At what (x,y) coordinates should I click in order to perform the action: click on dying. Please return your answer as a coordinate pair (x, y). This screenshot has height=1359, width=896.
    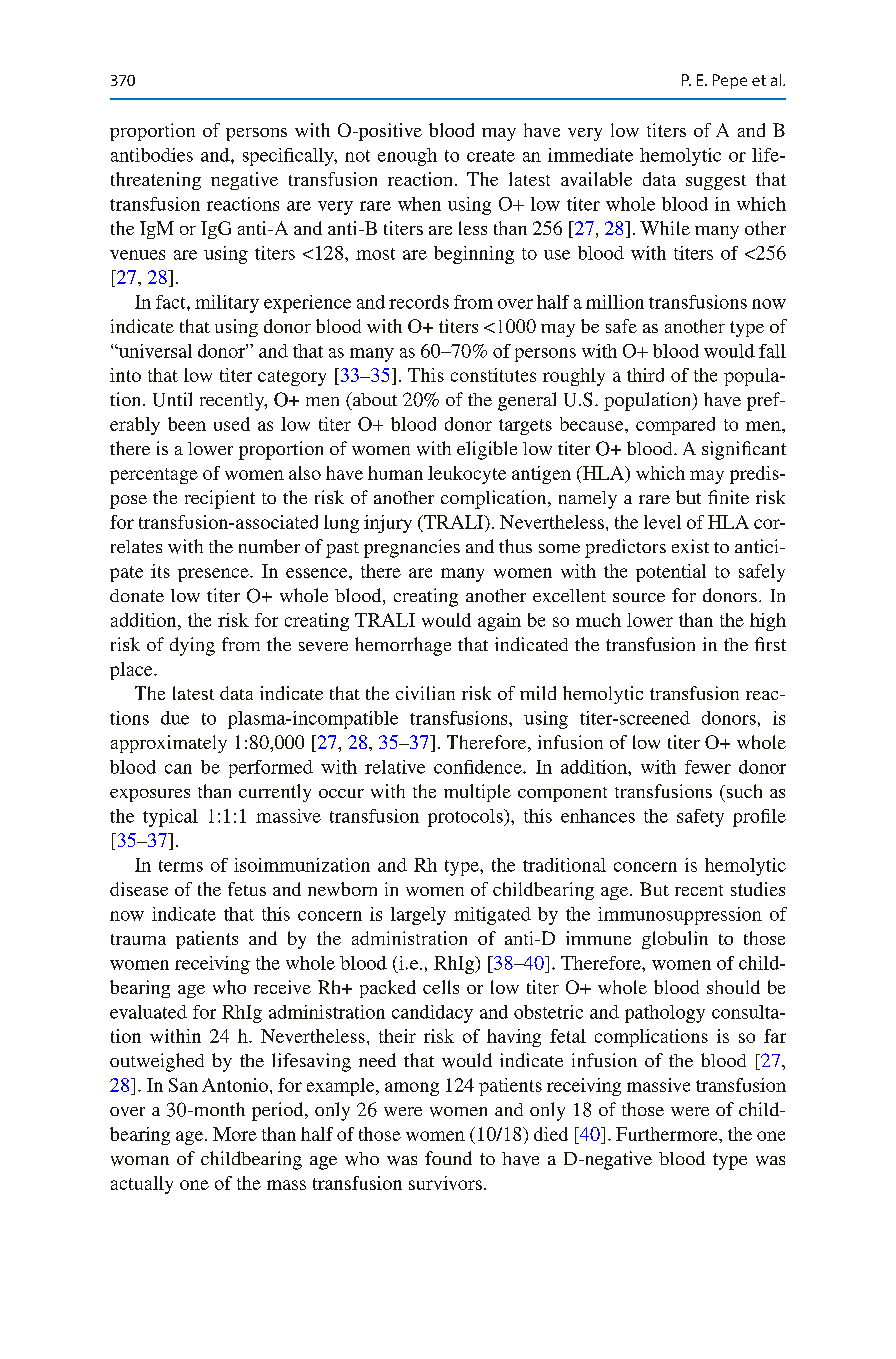
    Looking at the image, I should click on (192, 646).
